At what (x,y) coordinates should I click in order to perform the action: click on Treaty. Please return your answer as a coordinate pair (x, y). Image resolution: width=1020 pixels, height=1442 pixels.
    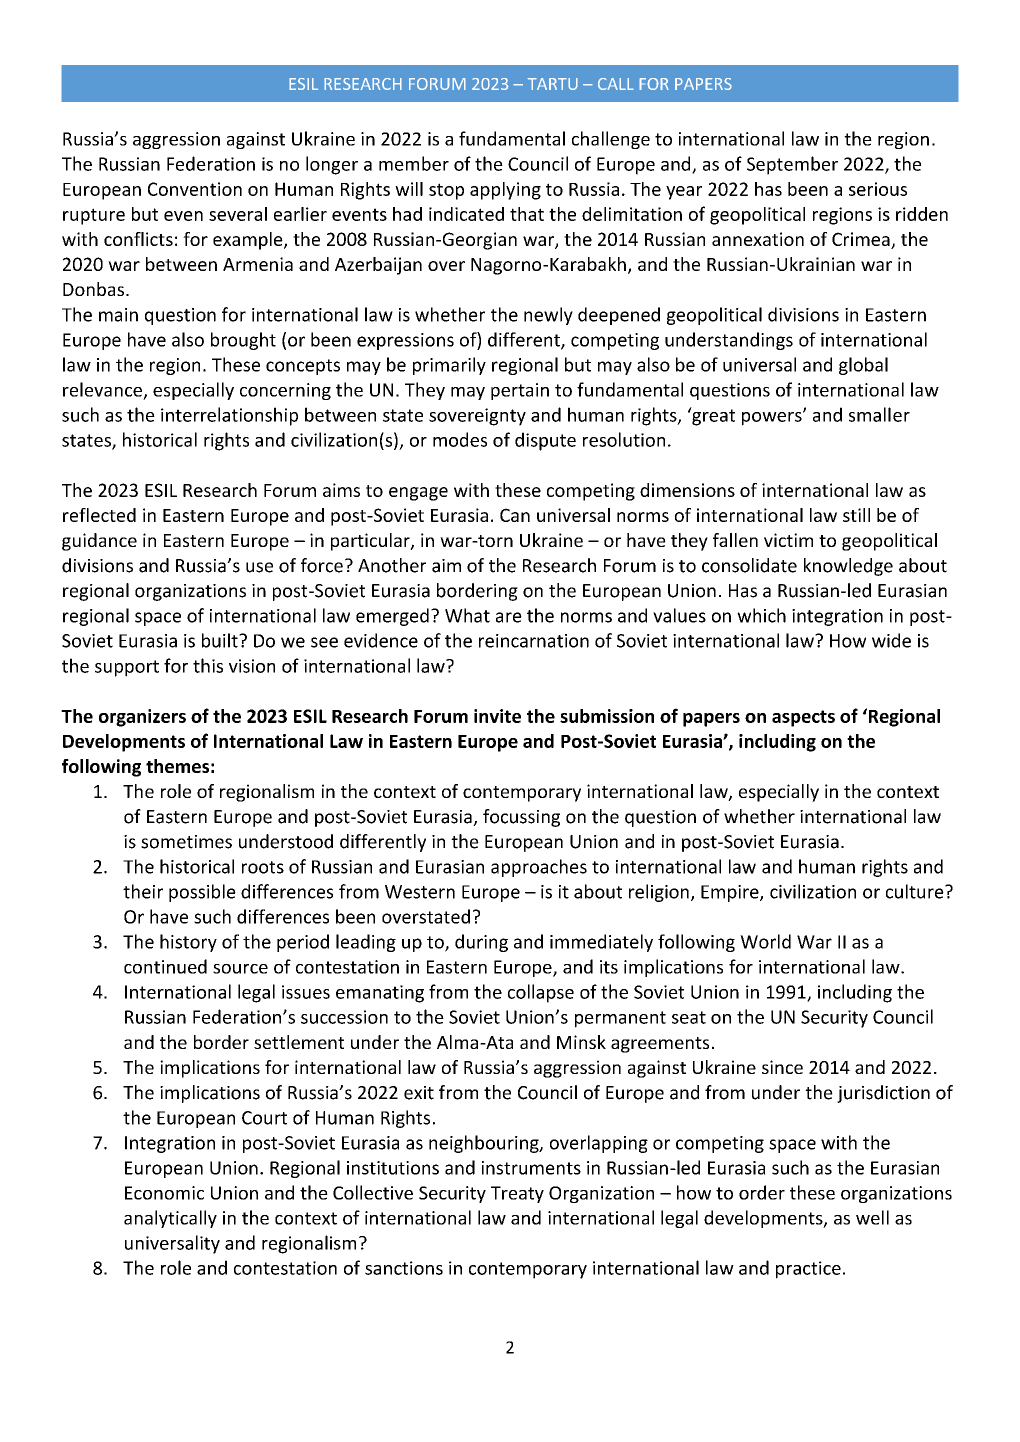
    Looking at the image, I should click on (517, 1194).
